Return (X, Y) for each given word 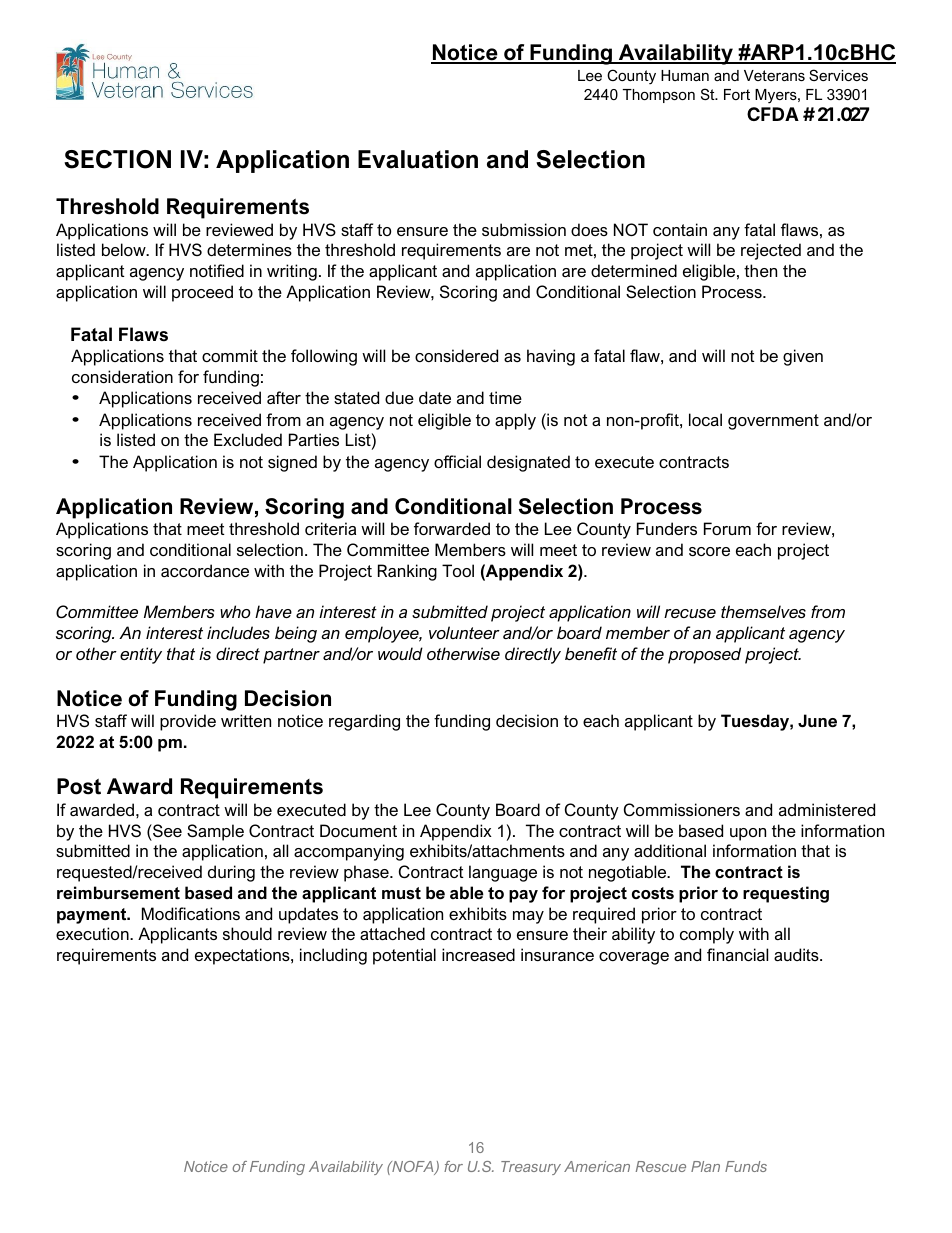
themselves (763, 611)
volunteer (464, 632)
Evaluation (418, 159)
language (503, 873)
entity (141, 655)
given (803, 357)
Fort (737, 94)
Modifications (191, 913)
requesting (786, 894)
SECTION (117, 159)
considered (456, 355)
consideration (122, 376)
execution (93, 933)
